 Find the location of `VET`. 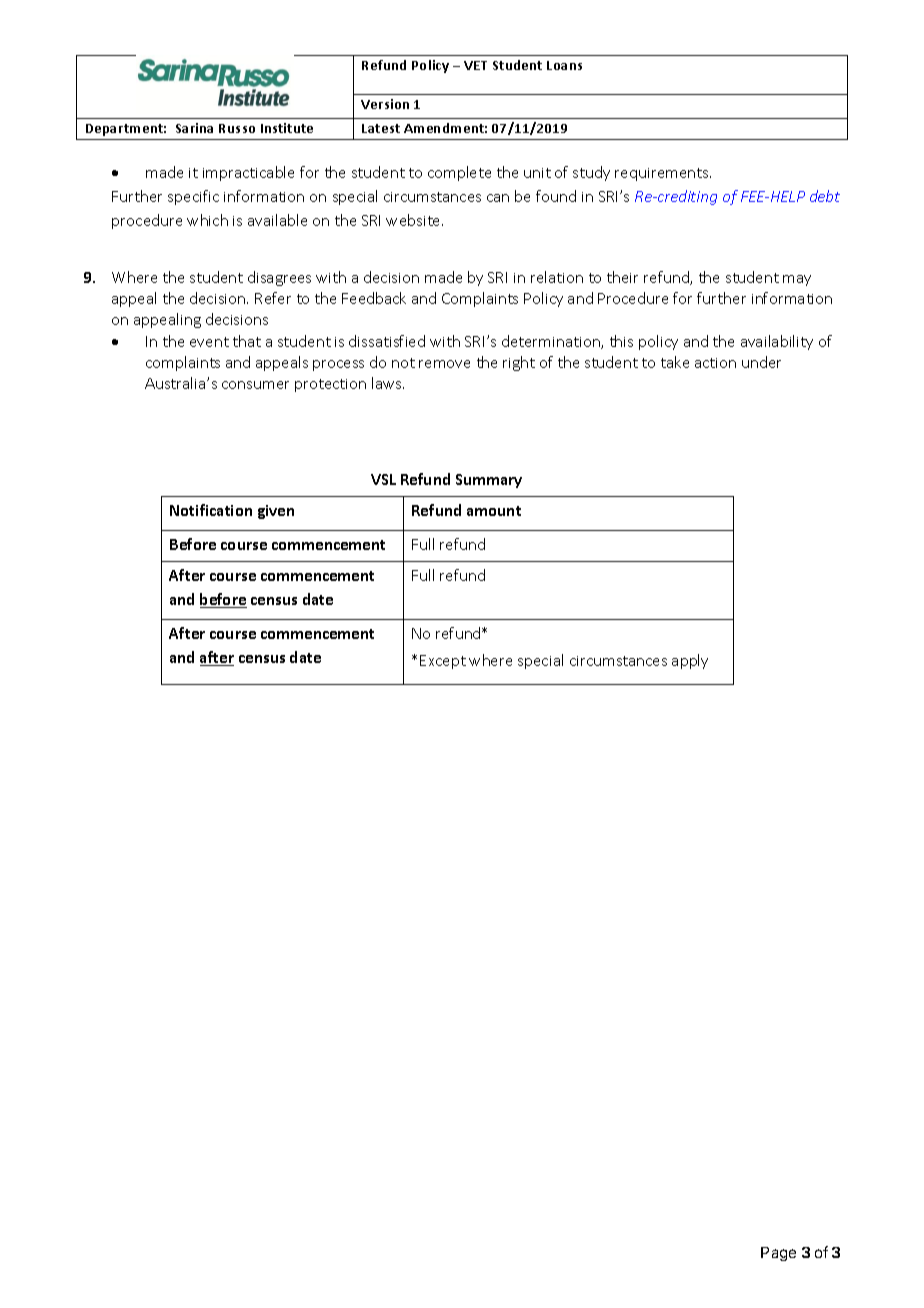

VET is located at coordinates (475, 65).
